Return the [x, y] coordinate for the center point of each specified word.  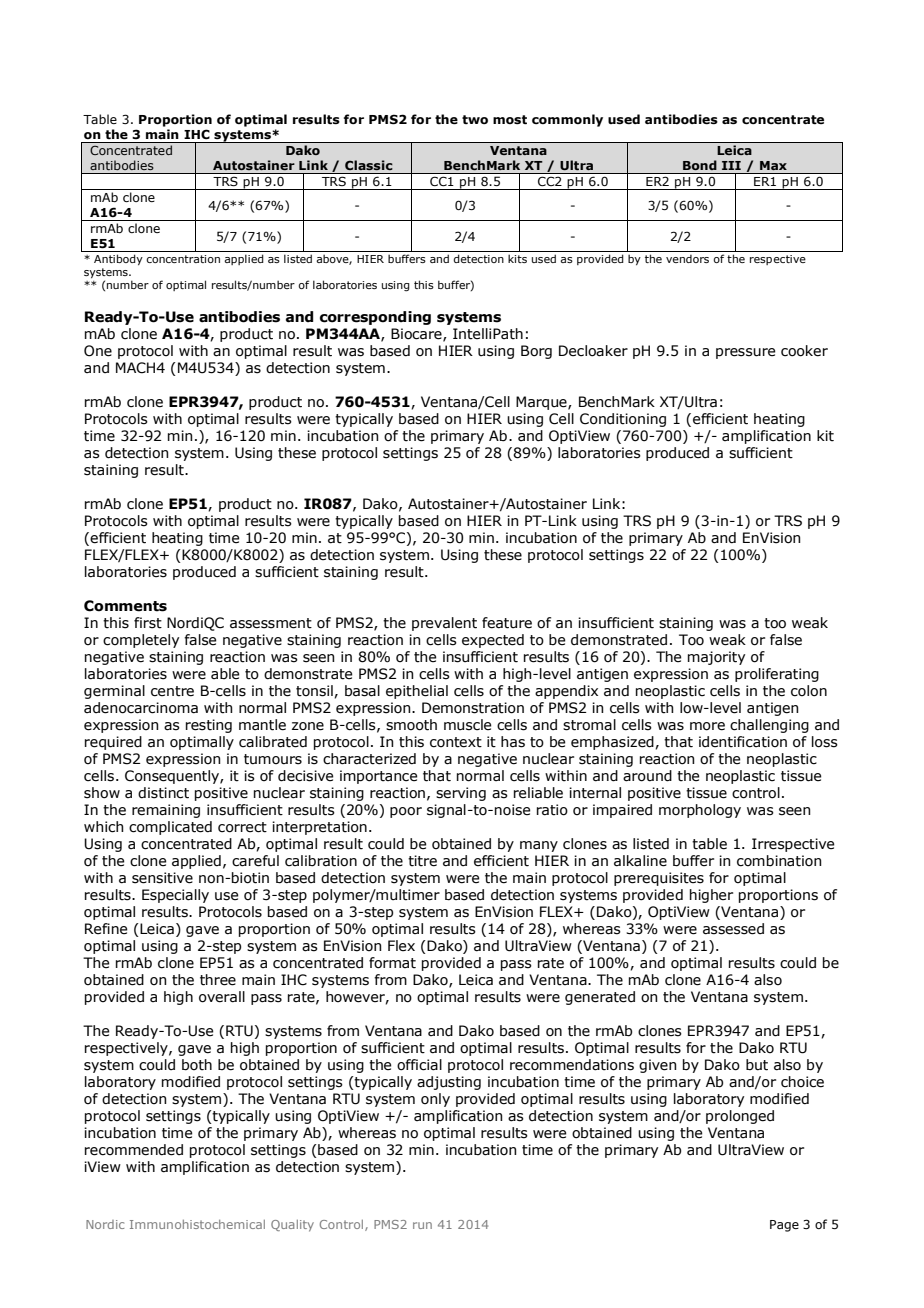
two [475, 119]
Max [773, 165]
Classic [369, 165]
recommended [134, 1150]
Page [784, 1226]
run [422, 1225]
